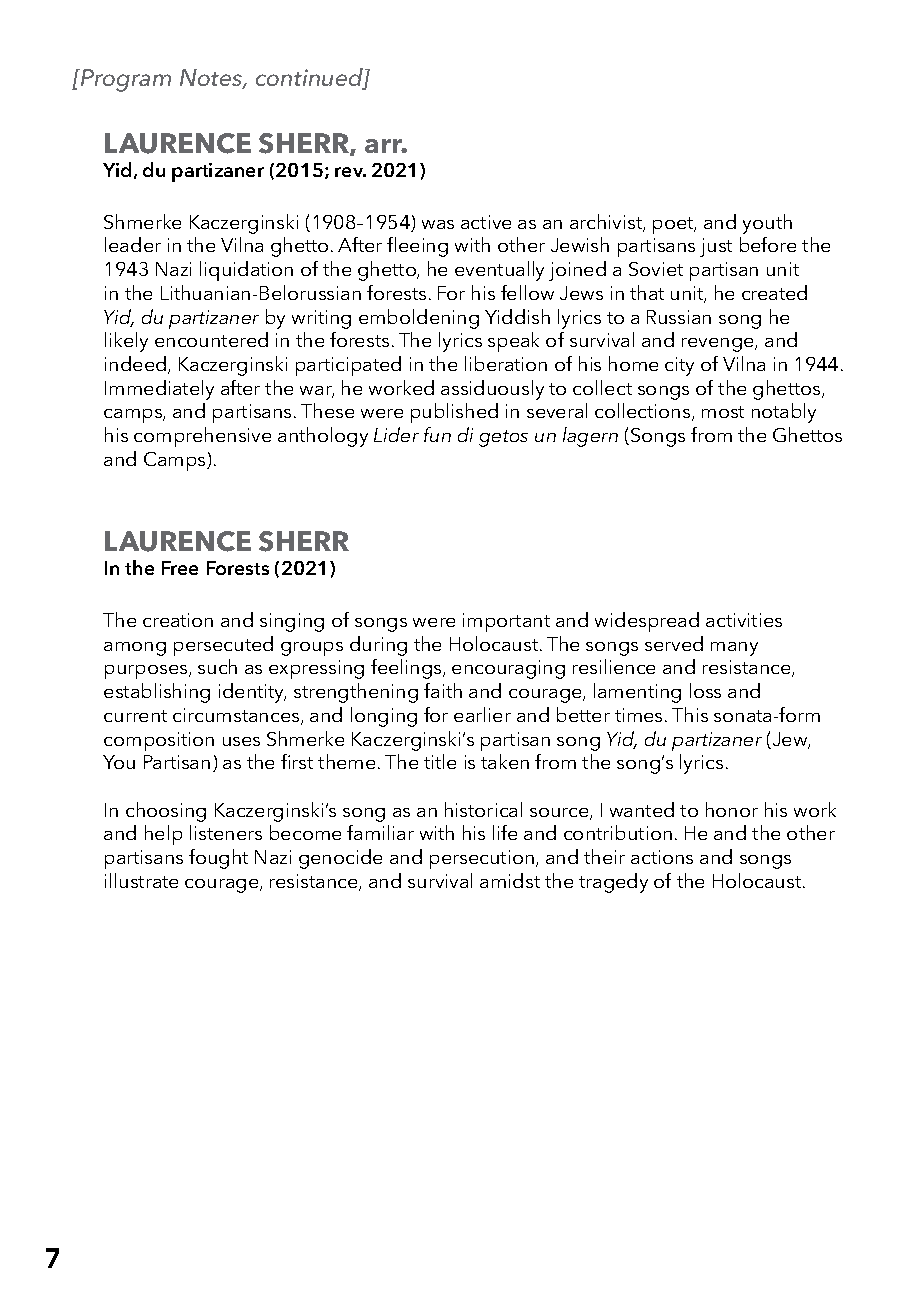 The width and height of the page is (924, 1316). I want to click on Program, so click(125, 80).
